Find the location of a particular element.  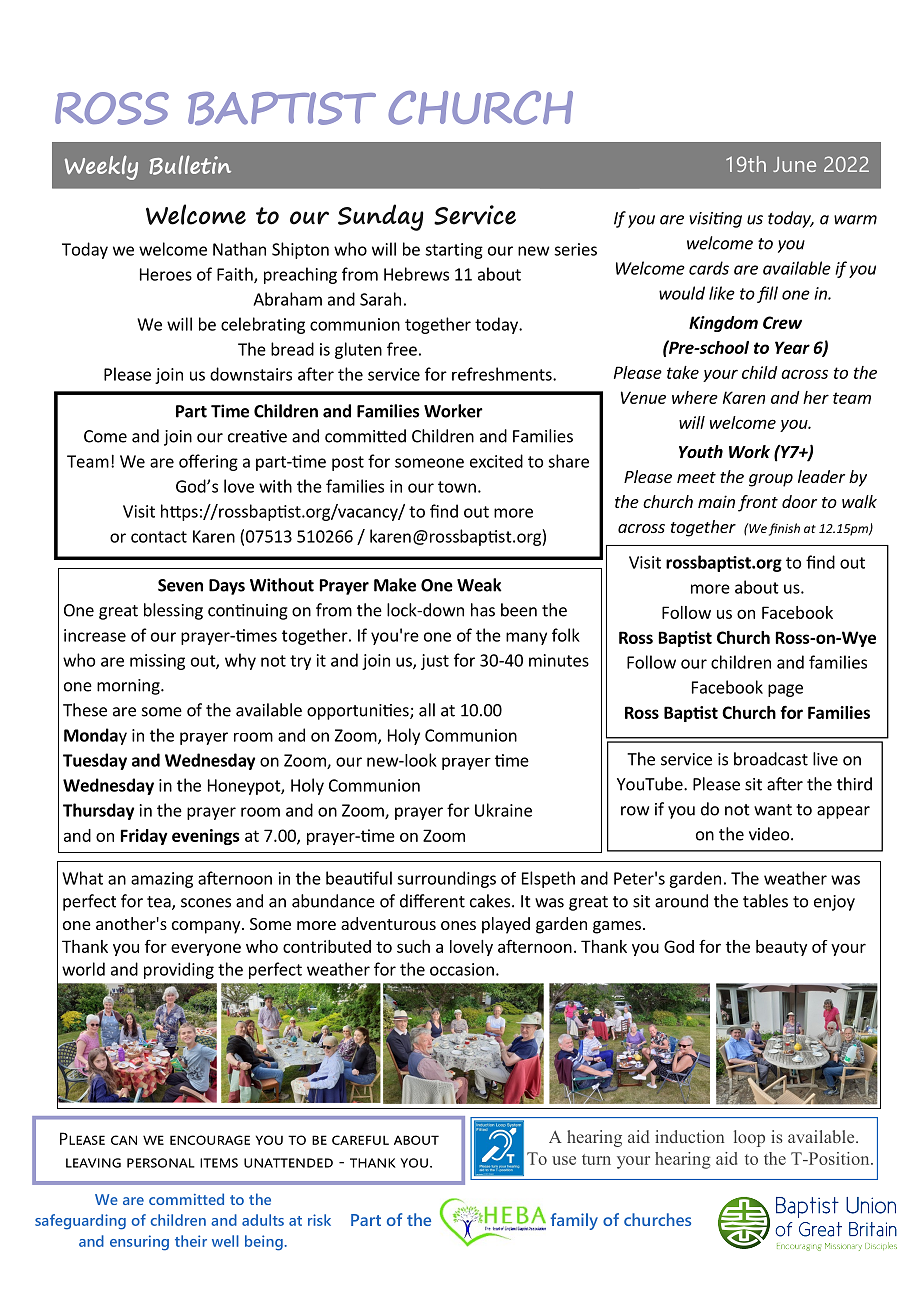

finish is located at coordinates (784, 529).
